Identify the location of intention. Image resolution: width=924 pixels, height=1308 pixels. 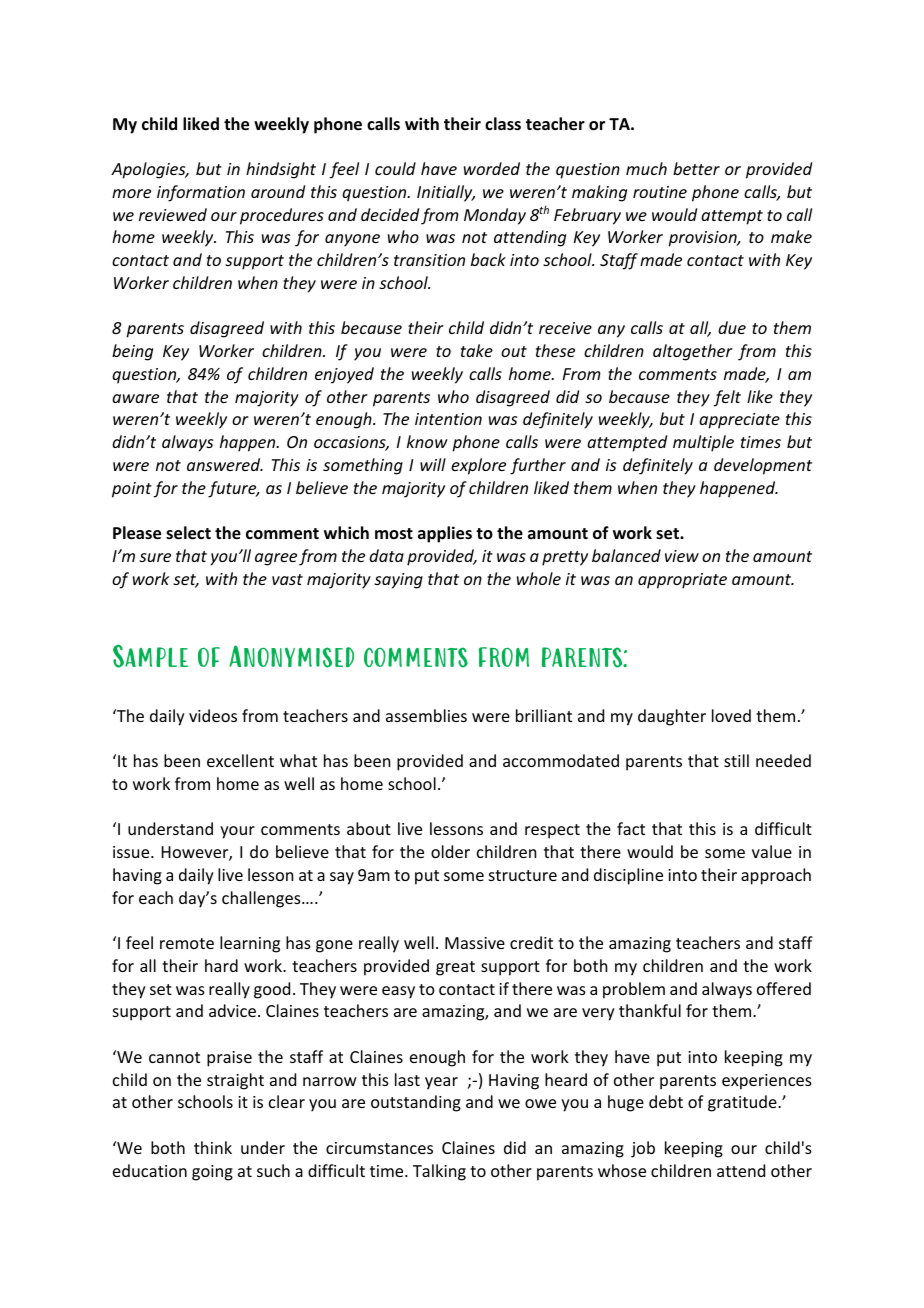
(448, 419).
